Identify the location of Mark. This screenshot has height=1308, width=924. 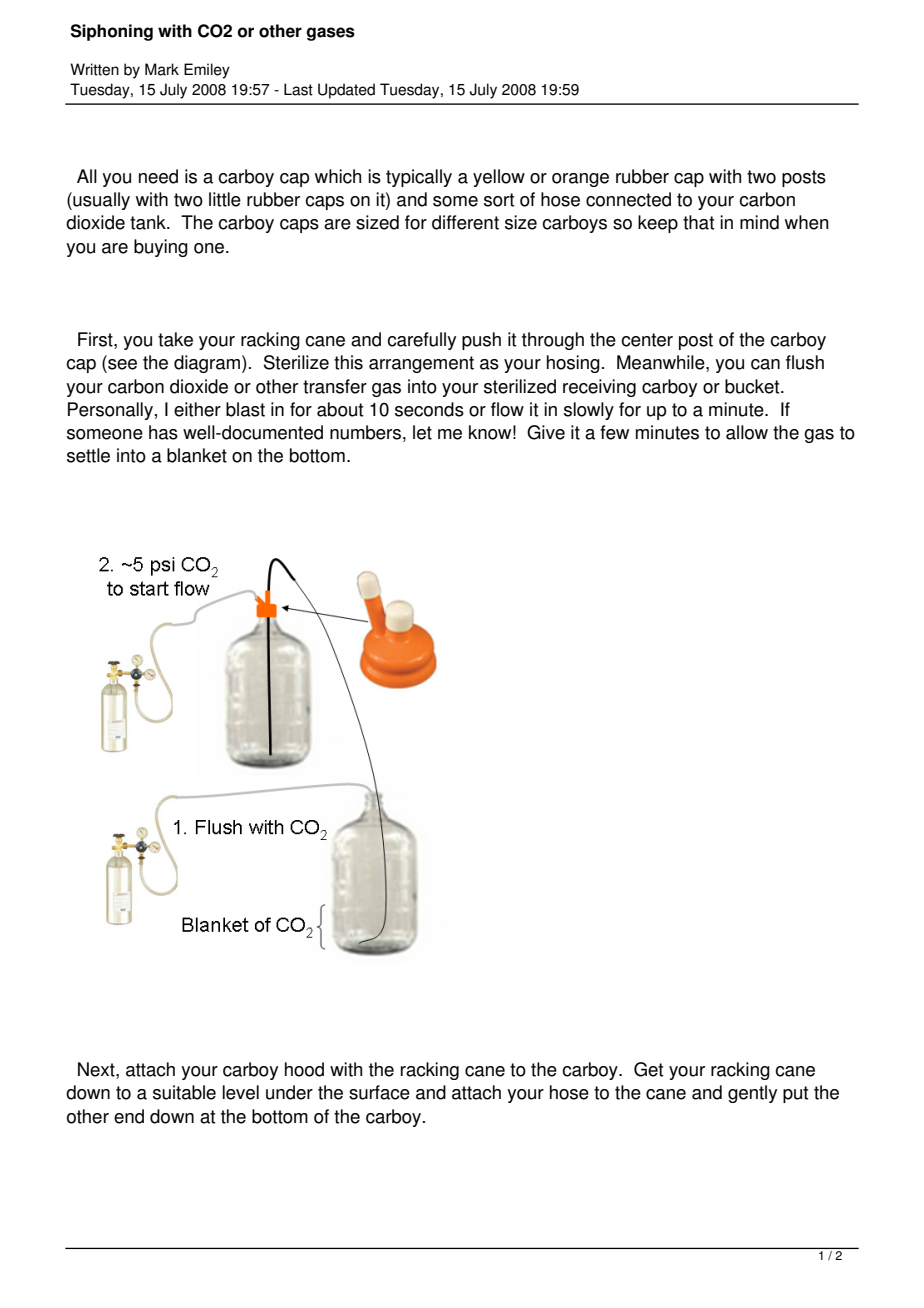
(162, 69).
